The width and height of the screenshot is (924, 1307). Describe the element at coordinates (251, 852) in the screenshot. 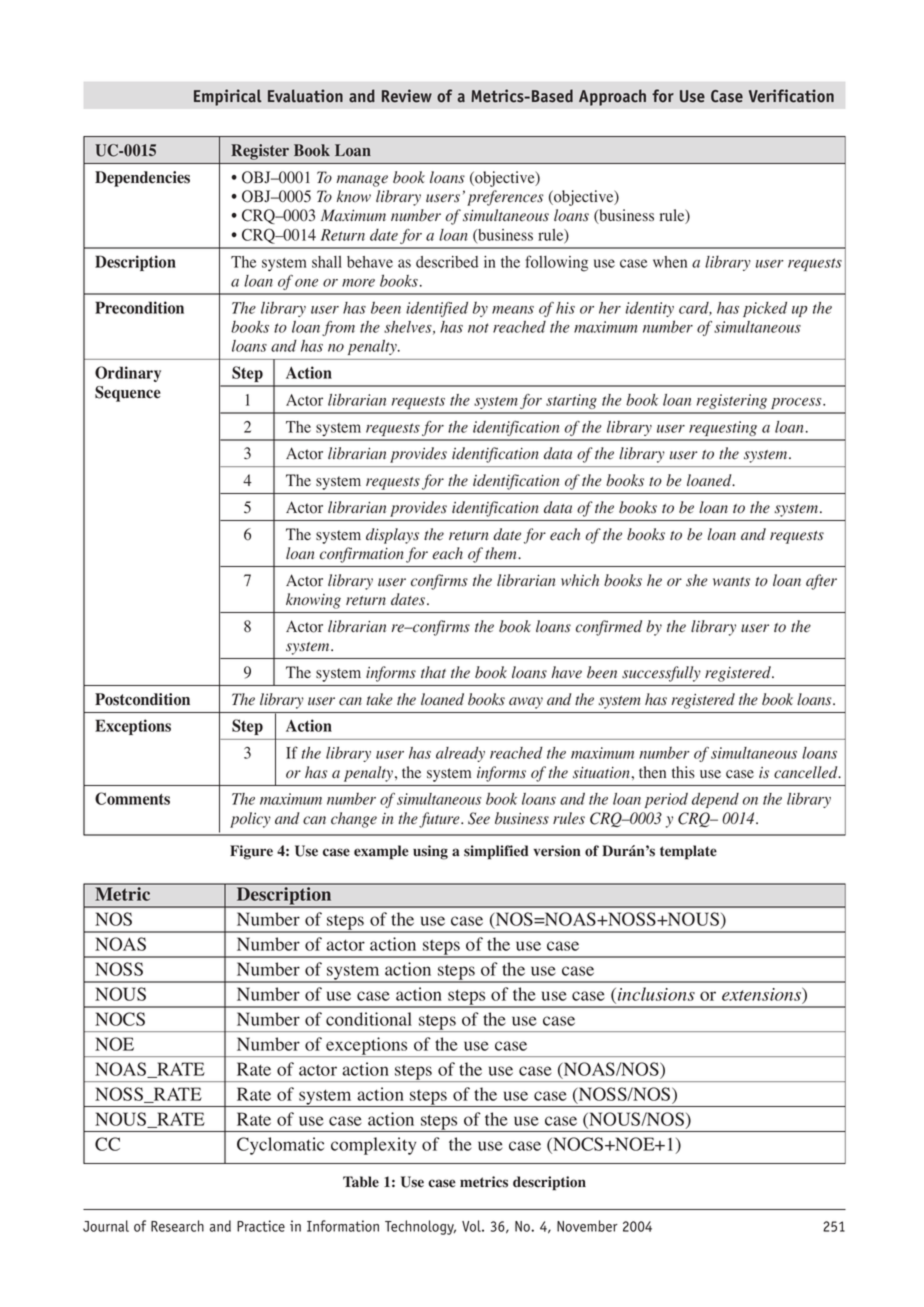

I see `Figure` at that location.
